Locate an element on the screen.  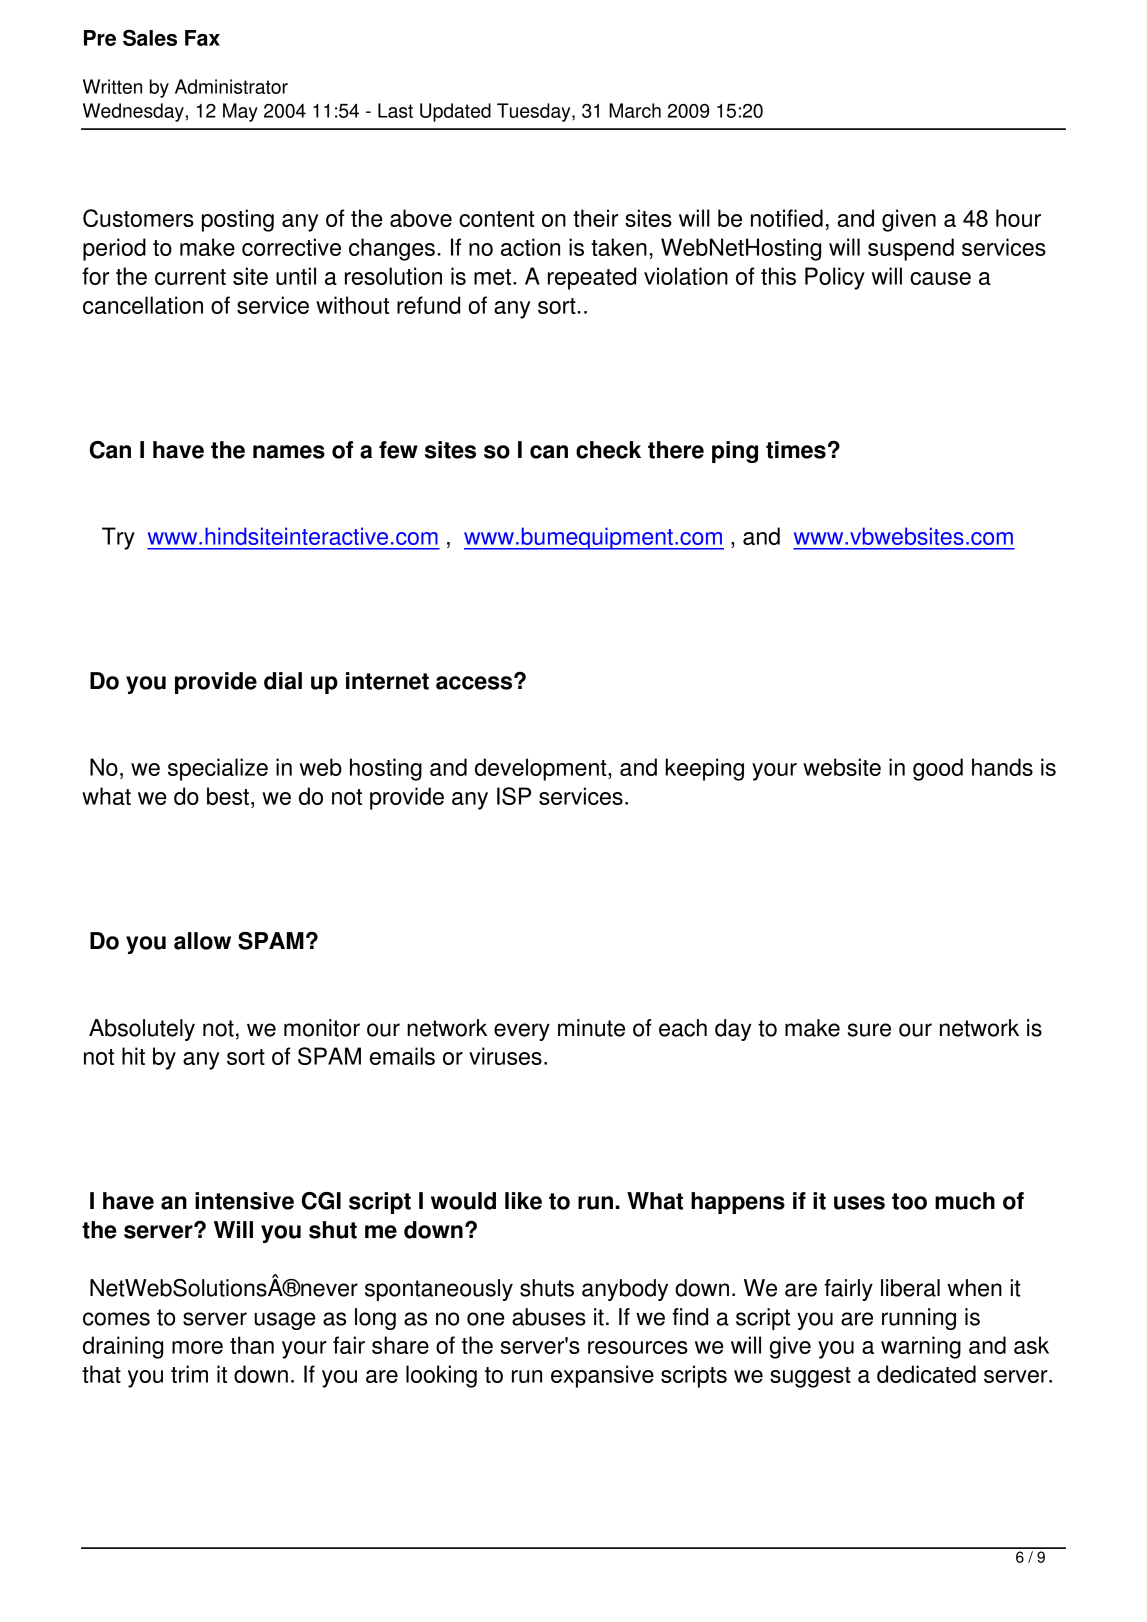
March is located at coordinates (635, 110).
